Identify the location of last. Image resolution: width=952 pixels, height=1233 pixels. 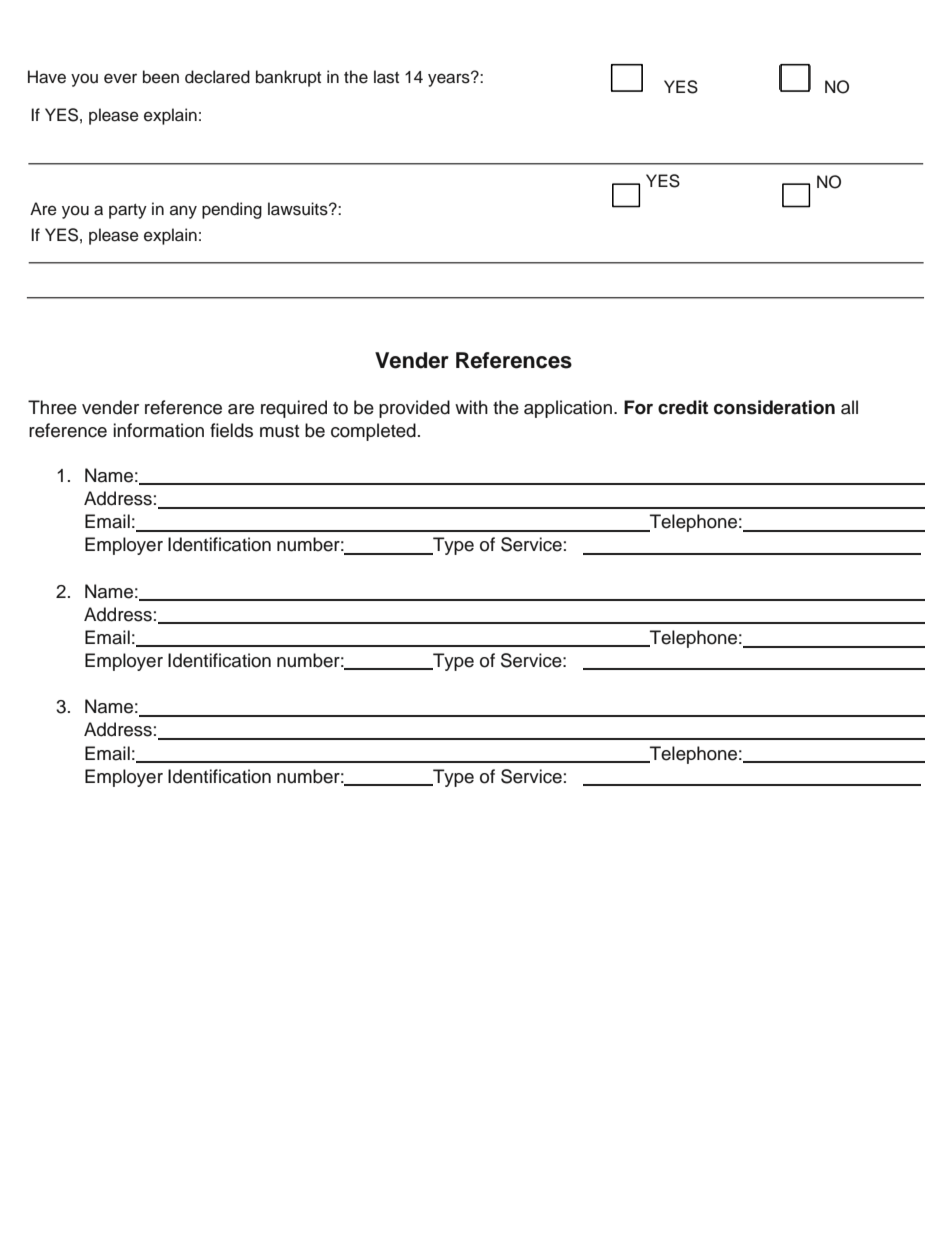
(386, 77).
